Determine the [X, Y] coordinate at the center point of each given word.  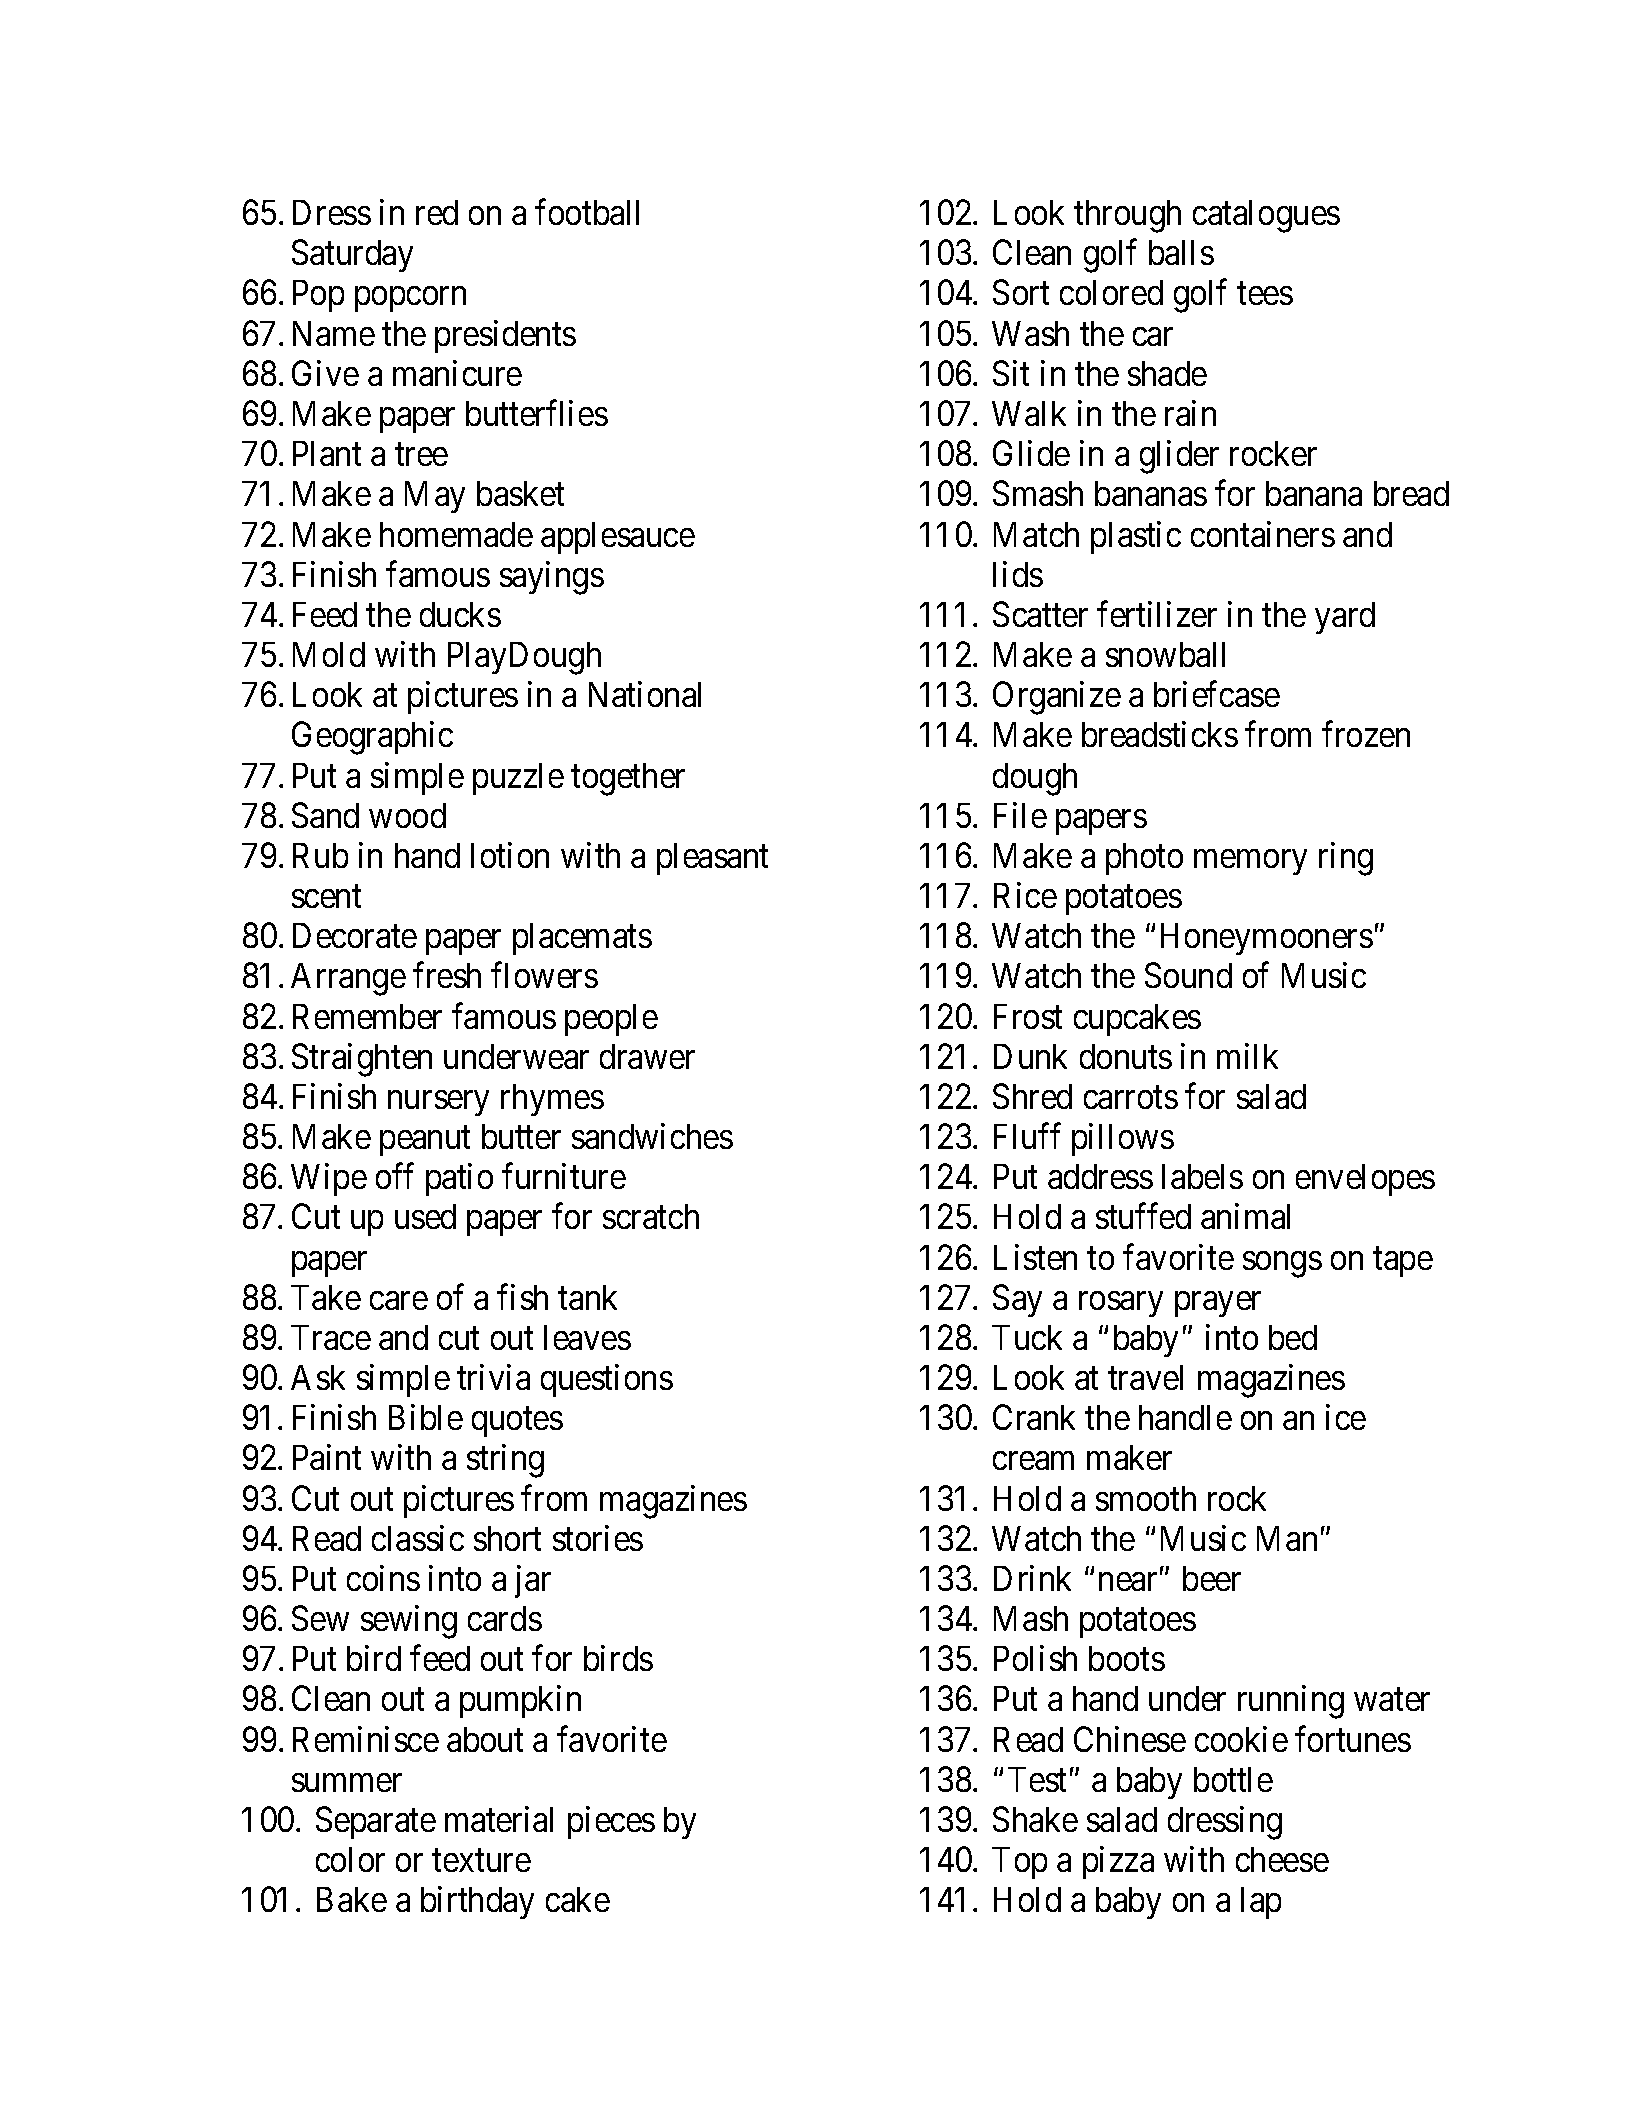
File [1020, 815]
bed [1293, 1337]
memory [1250, 862]
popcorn [410, 299]
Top [1019, 1863]
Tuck [1027, 1337]
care [399, 1301]
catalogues [1266, 216]
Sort [1021, 292]
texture [481, 1861]
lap [1261, 1903]
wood [407, 815]
